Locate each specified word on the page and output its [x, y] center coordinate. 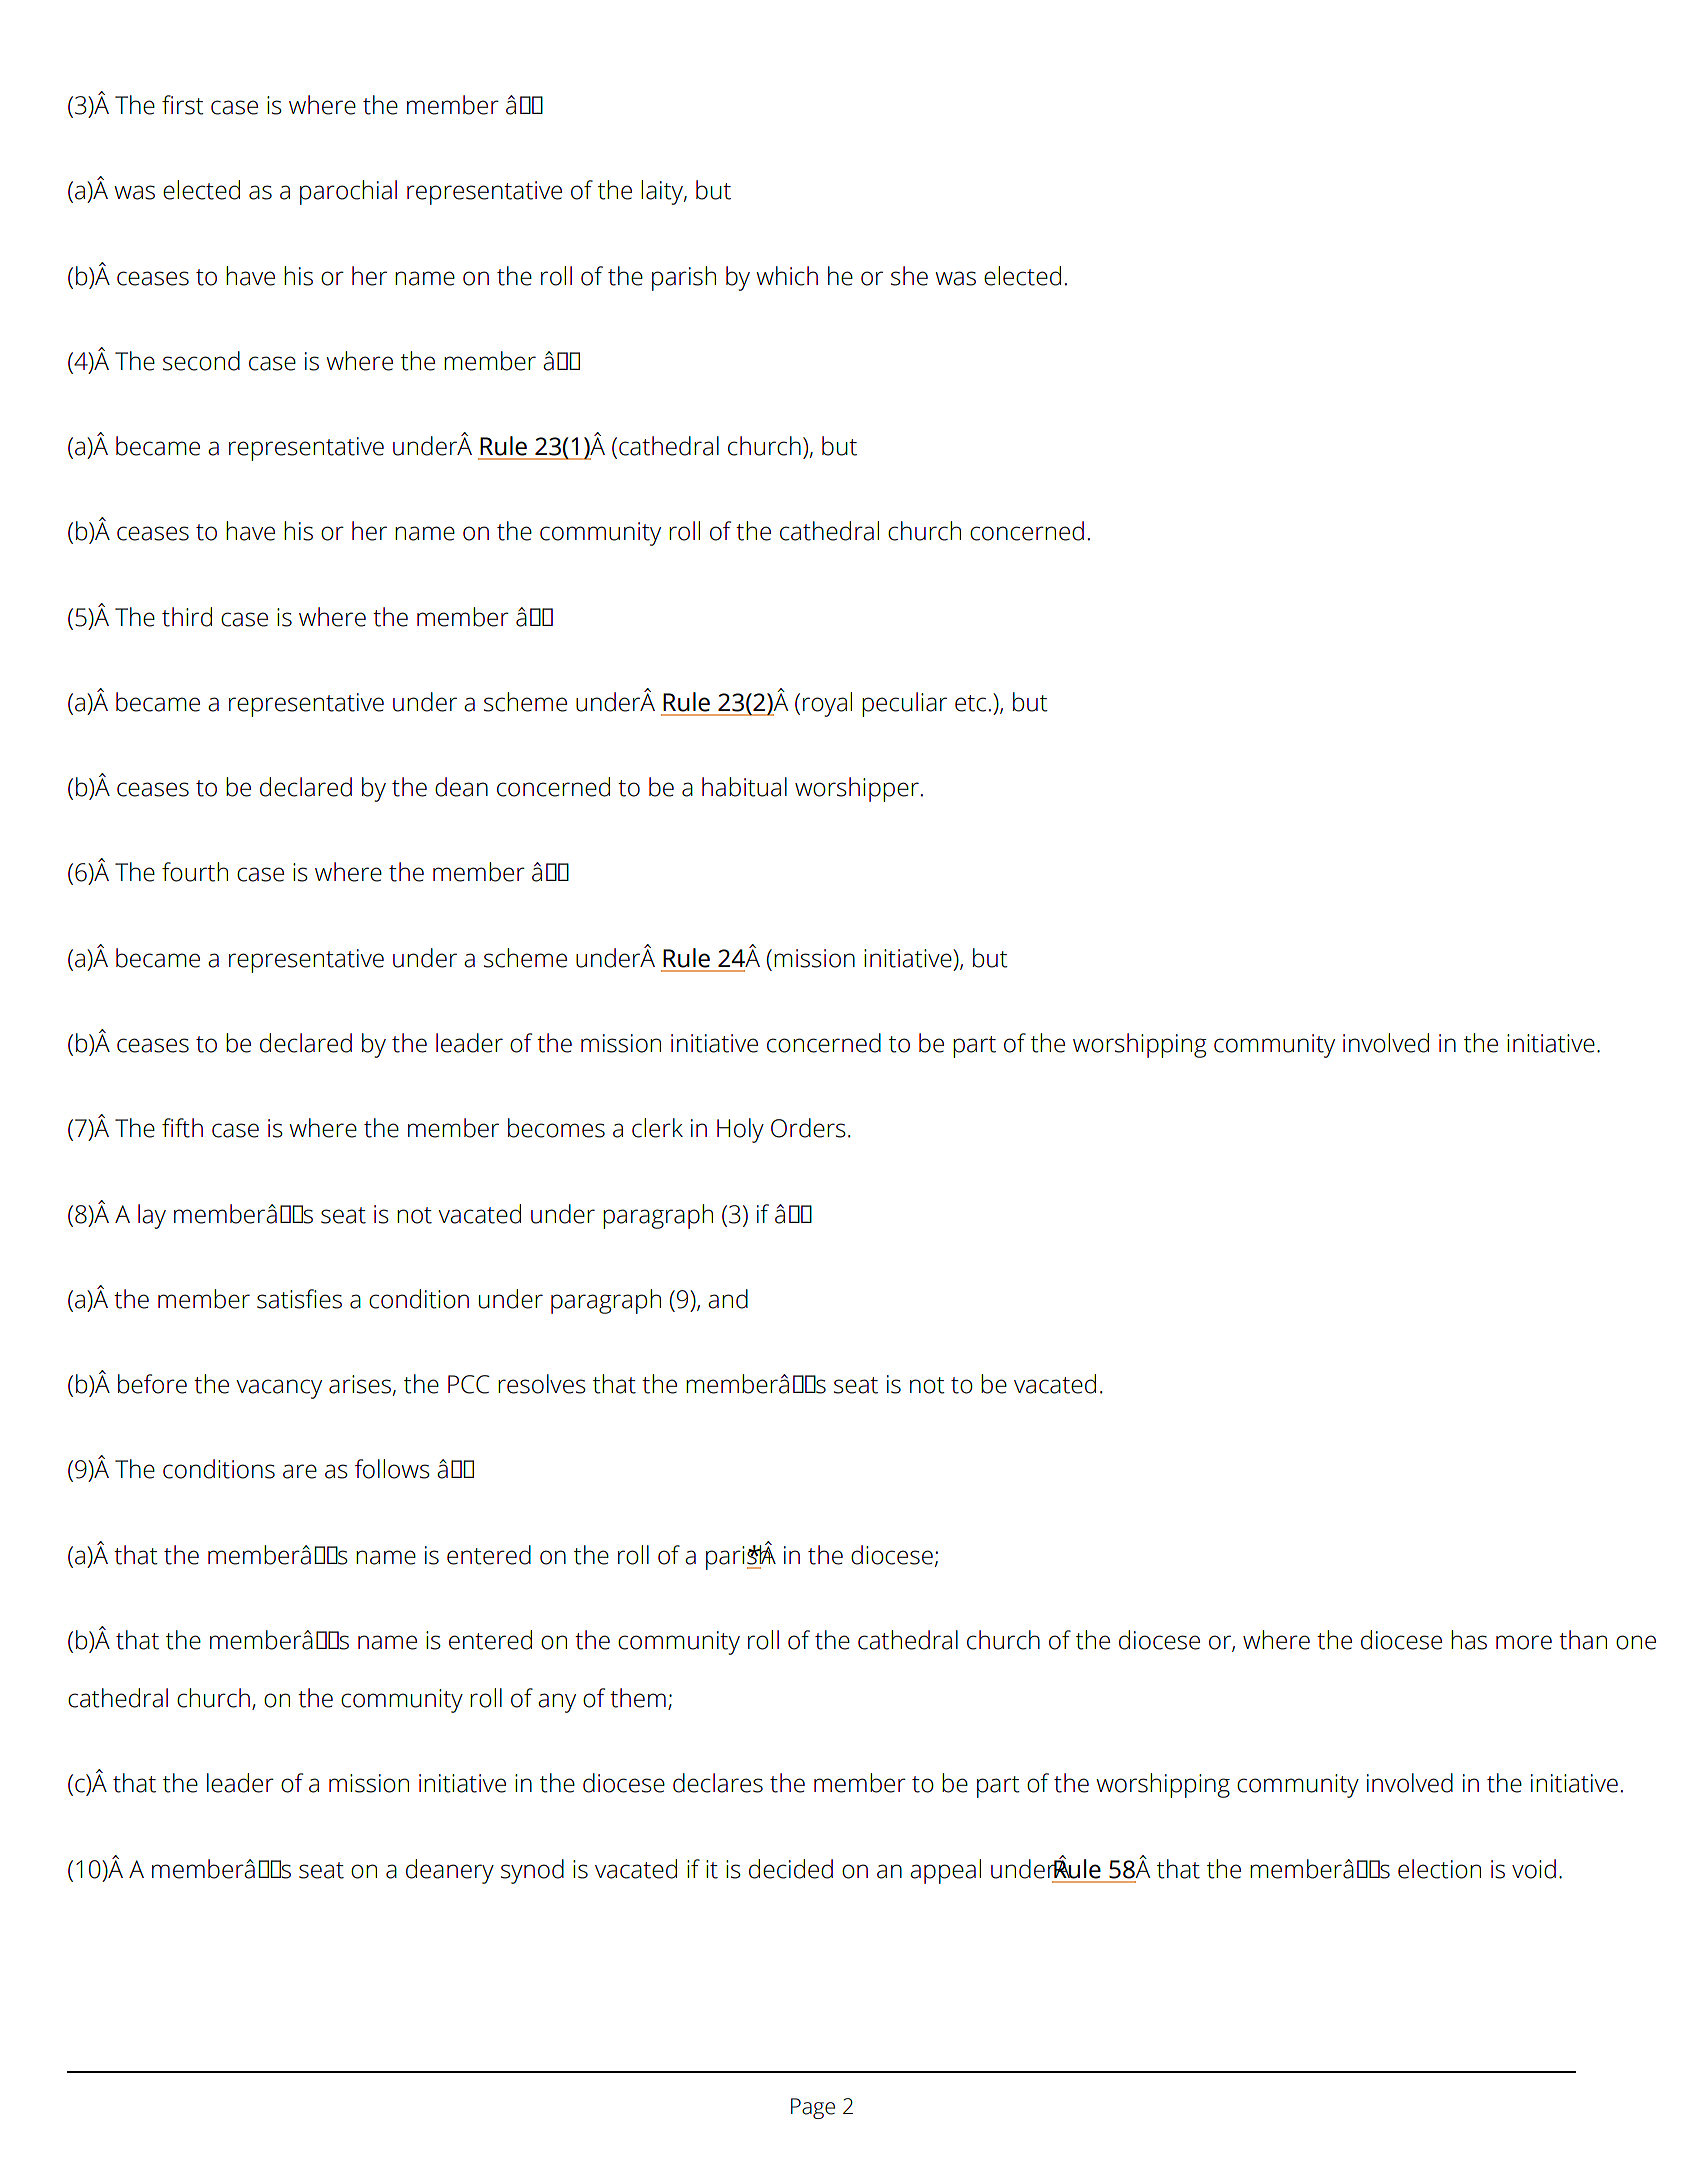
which [787, 276]
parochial [348, 192]
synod [532, 1871]
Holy [740, 1130]
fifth [182, 1128]
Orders [808, 1128]
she [909, 276]
